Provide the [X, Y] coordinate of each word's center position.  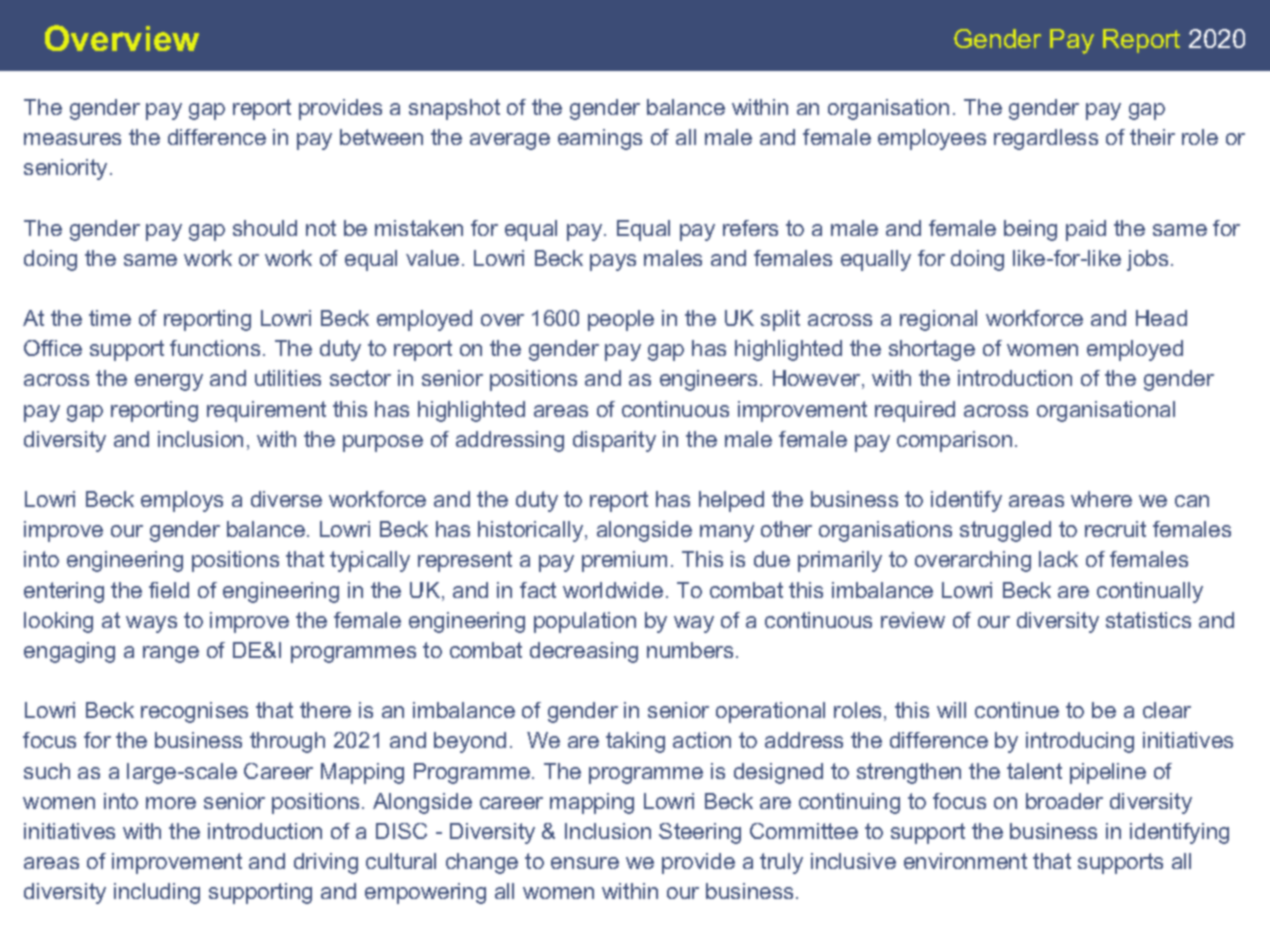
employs [182, 501]
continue [1017, 710]
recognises [194, 712]
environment [965, 861]
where [1101, 499]
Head [1161, 318]
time [110, 318]
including [157, 893]
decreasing [584, 652]
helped [731, 501]
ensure [585, 863]
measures [72, 139]
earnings [600, 139]
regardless [1046, 139]
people [621, 320]
